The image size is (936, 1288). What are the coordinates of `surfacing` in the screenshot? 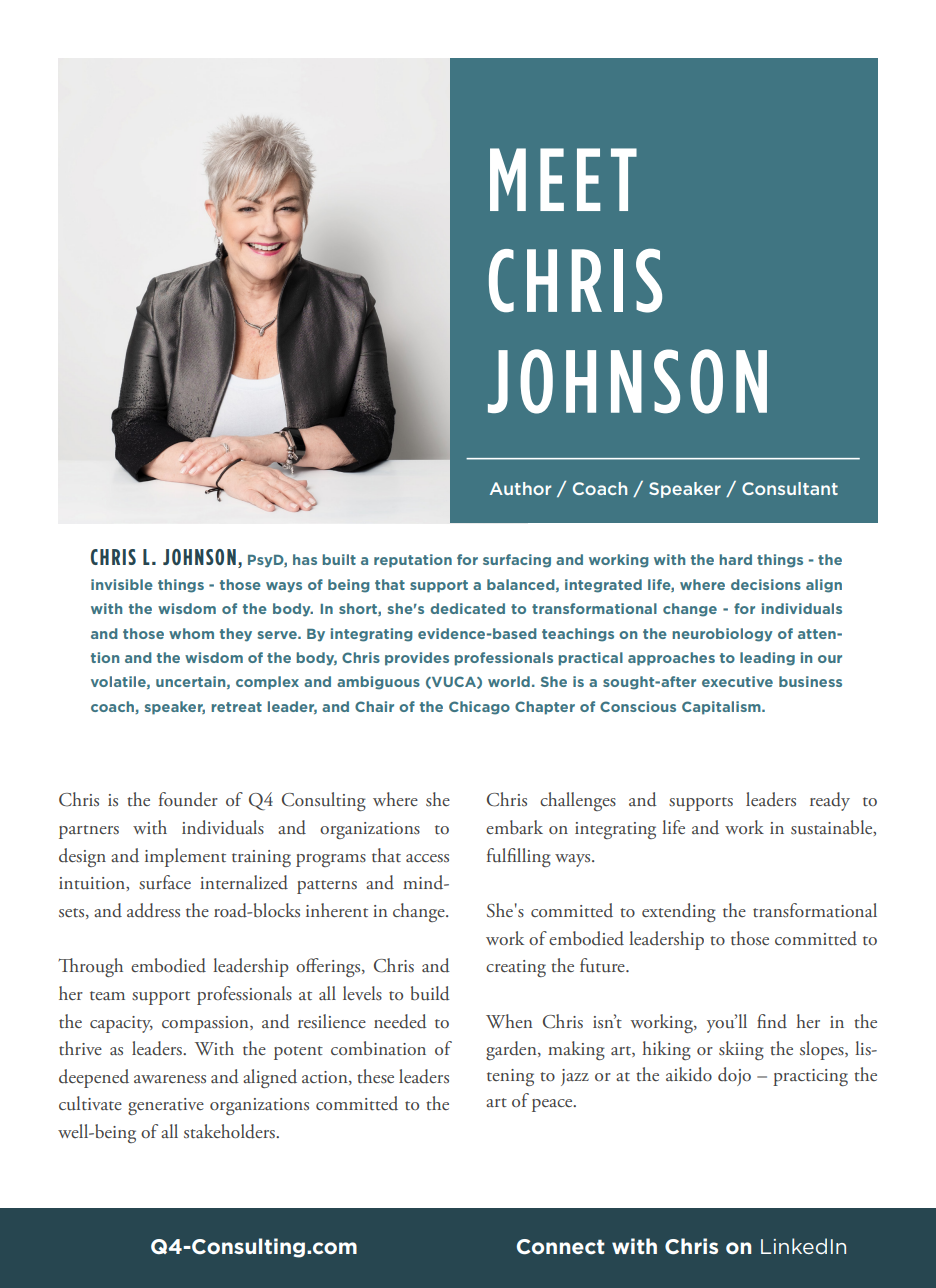 It's located at (517, 561).
